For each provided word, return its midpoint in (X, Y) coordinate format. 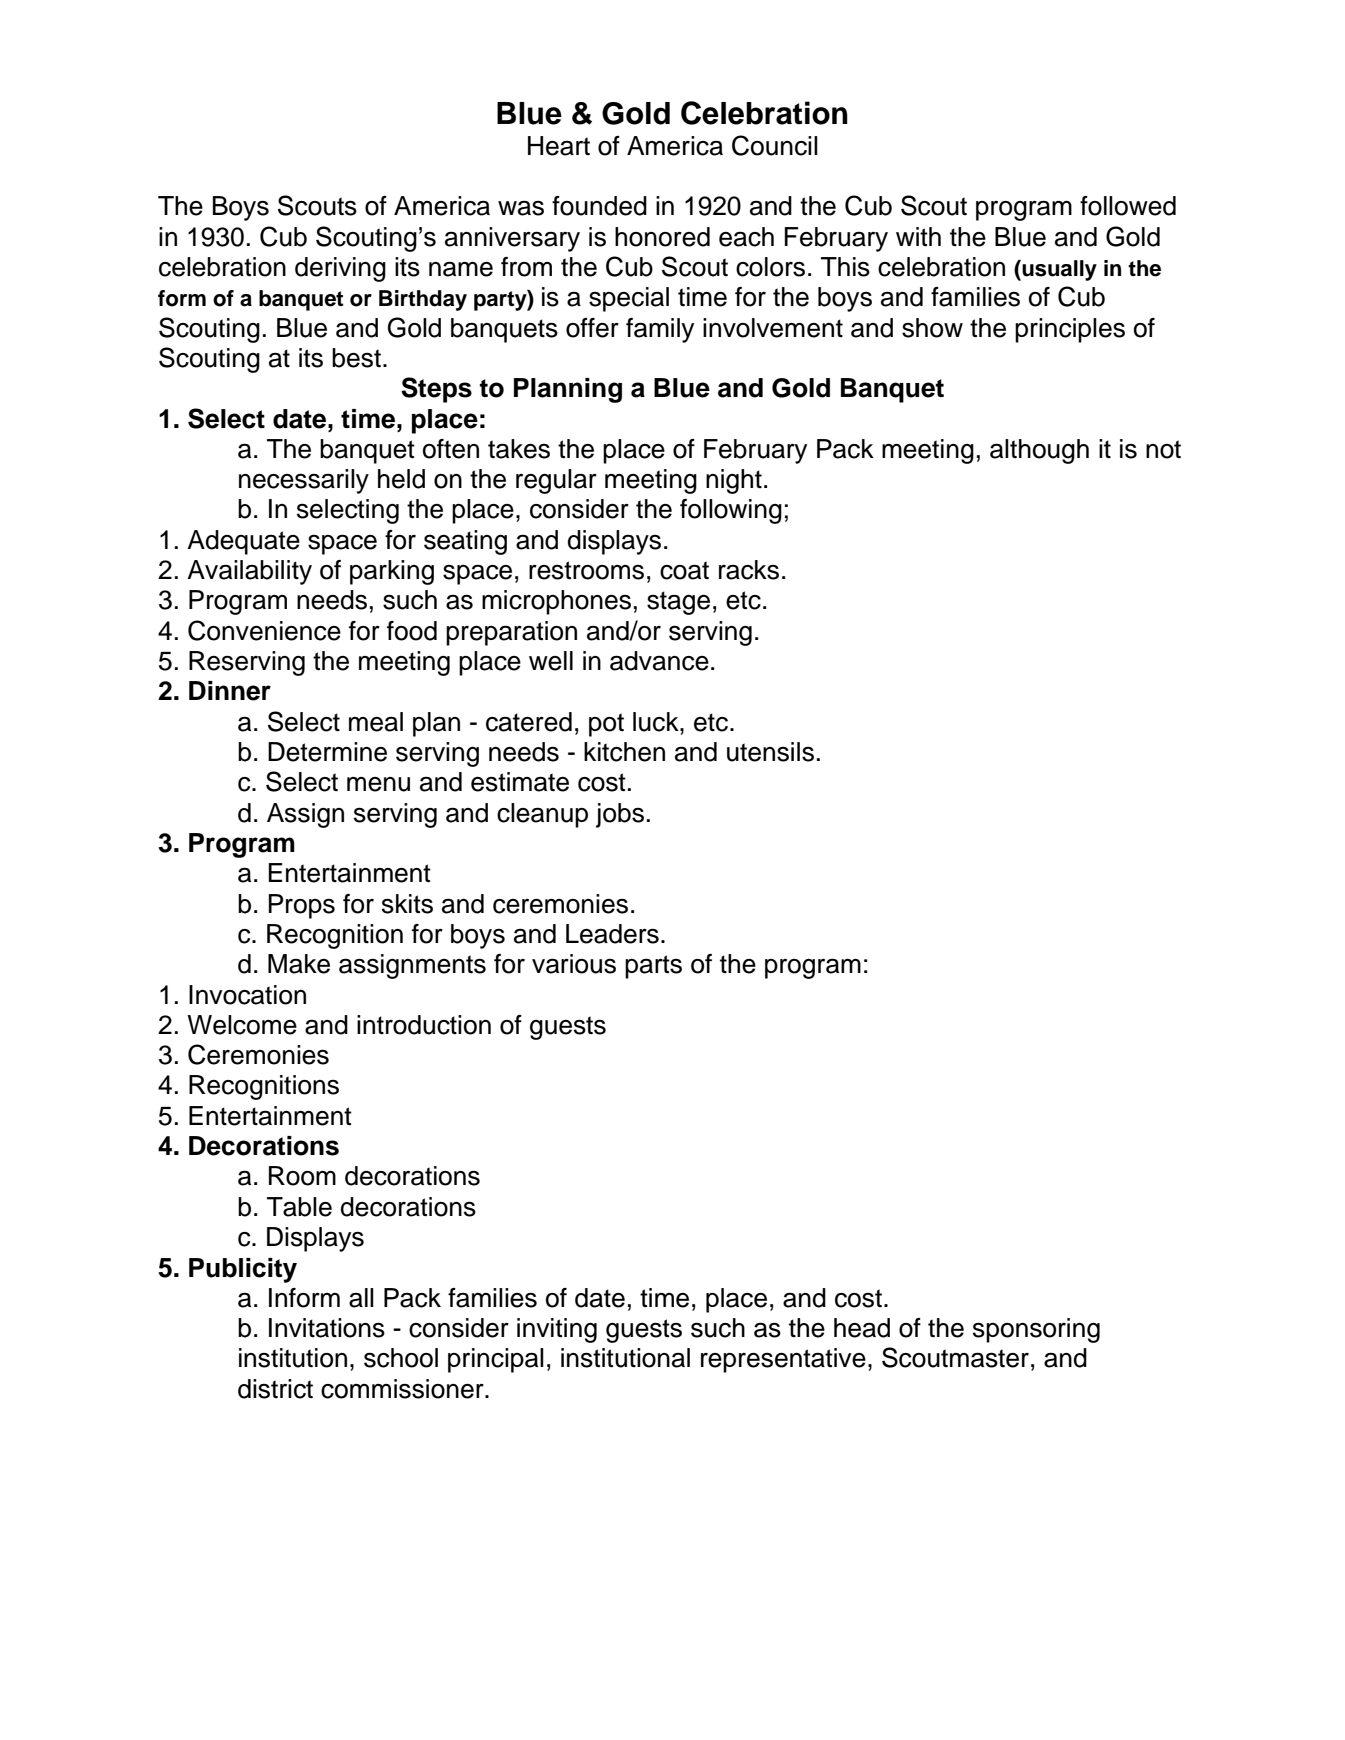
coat (684, 570)
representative (783, 1360)
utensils (770, 752)
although (1039, 451)
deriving (340, 269)
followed (1128, 206)
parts (653, 967)
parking (392, 572)
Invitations (327, 1328)
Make (299, 964)
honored (662, 237)
